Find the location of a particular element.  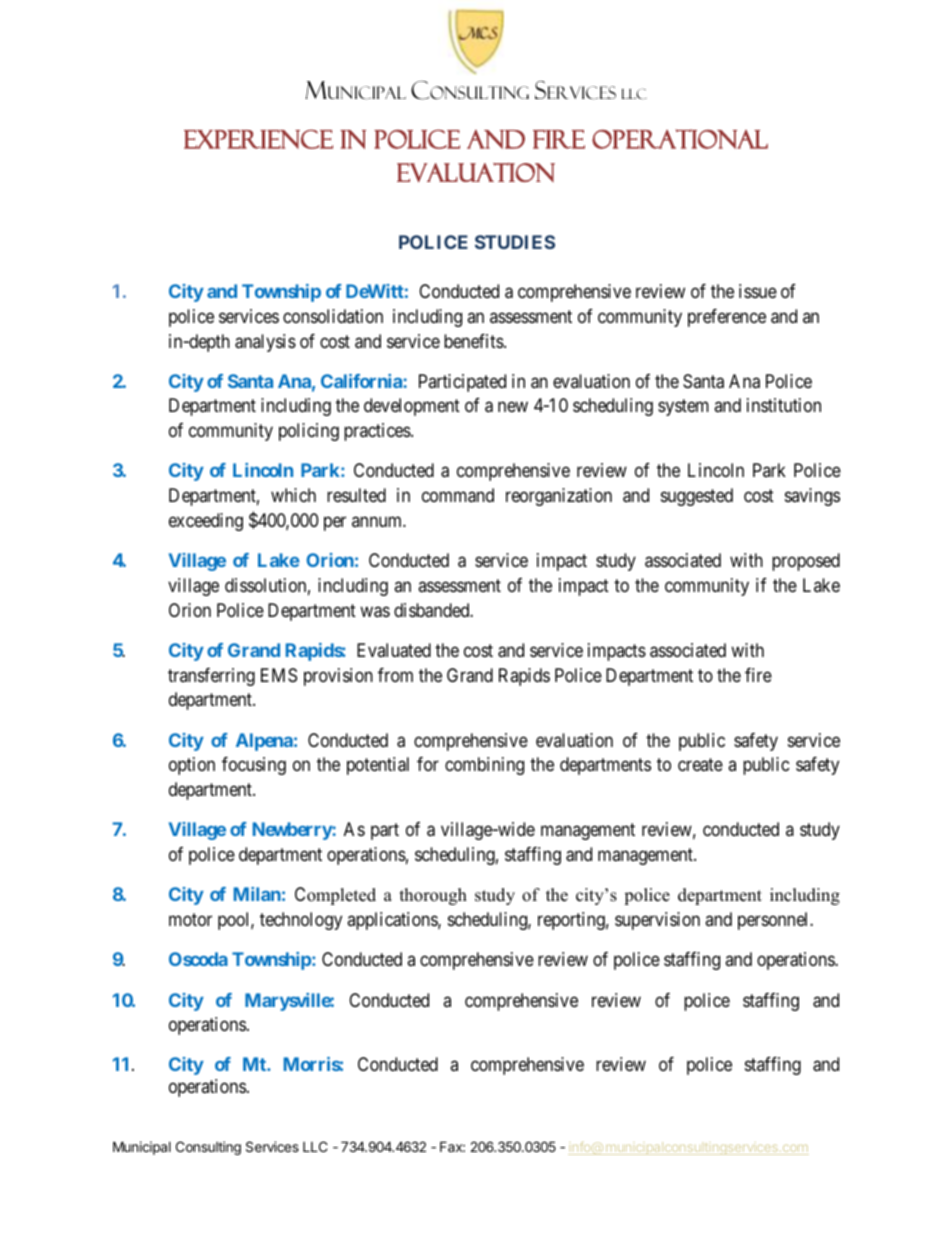

combining is located at coordinates (484, 766).
